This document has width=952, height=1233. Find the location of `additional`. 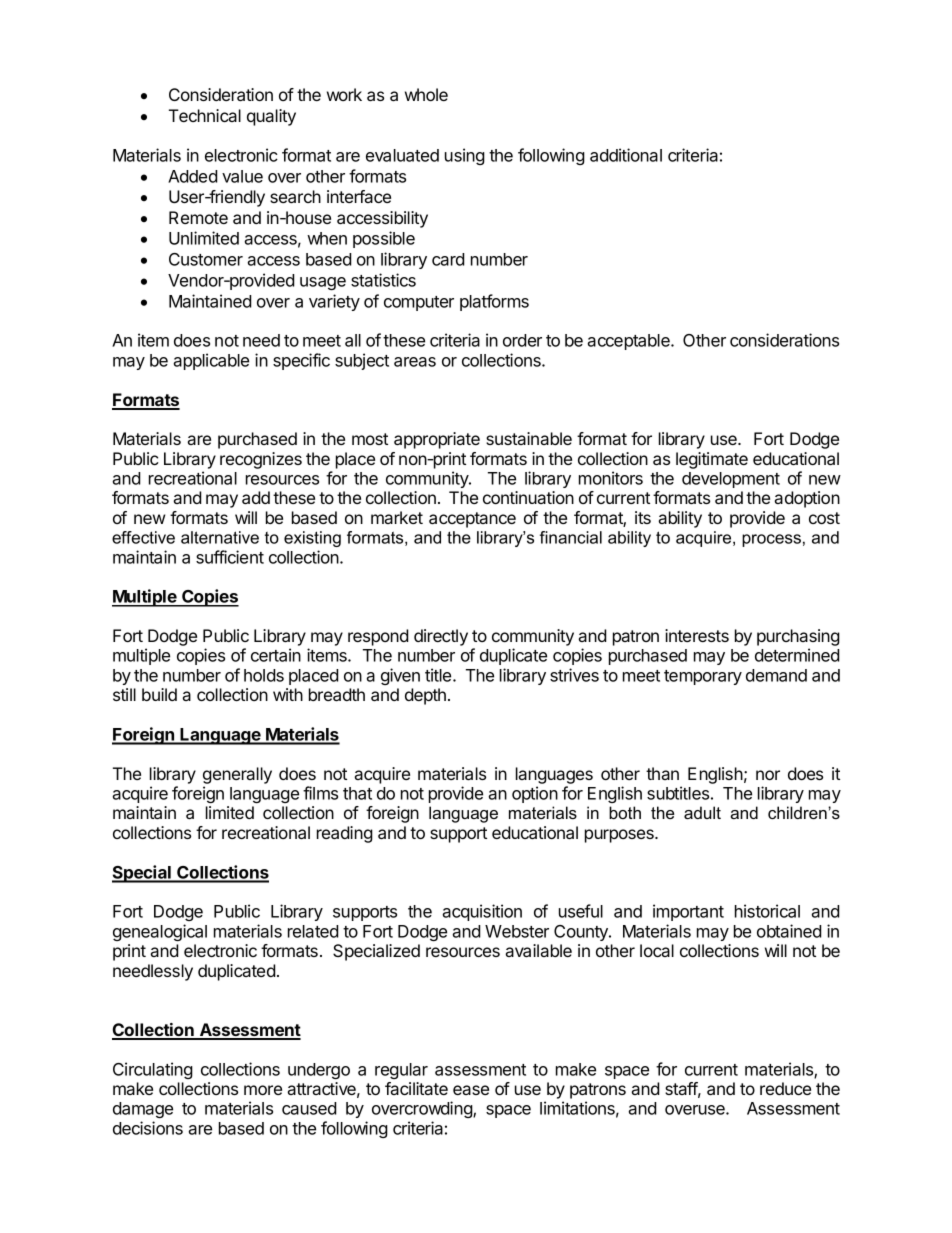

additional is located at coordinates (626, 155).
